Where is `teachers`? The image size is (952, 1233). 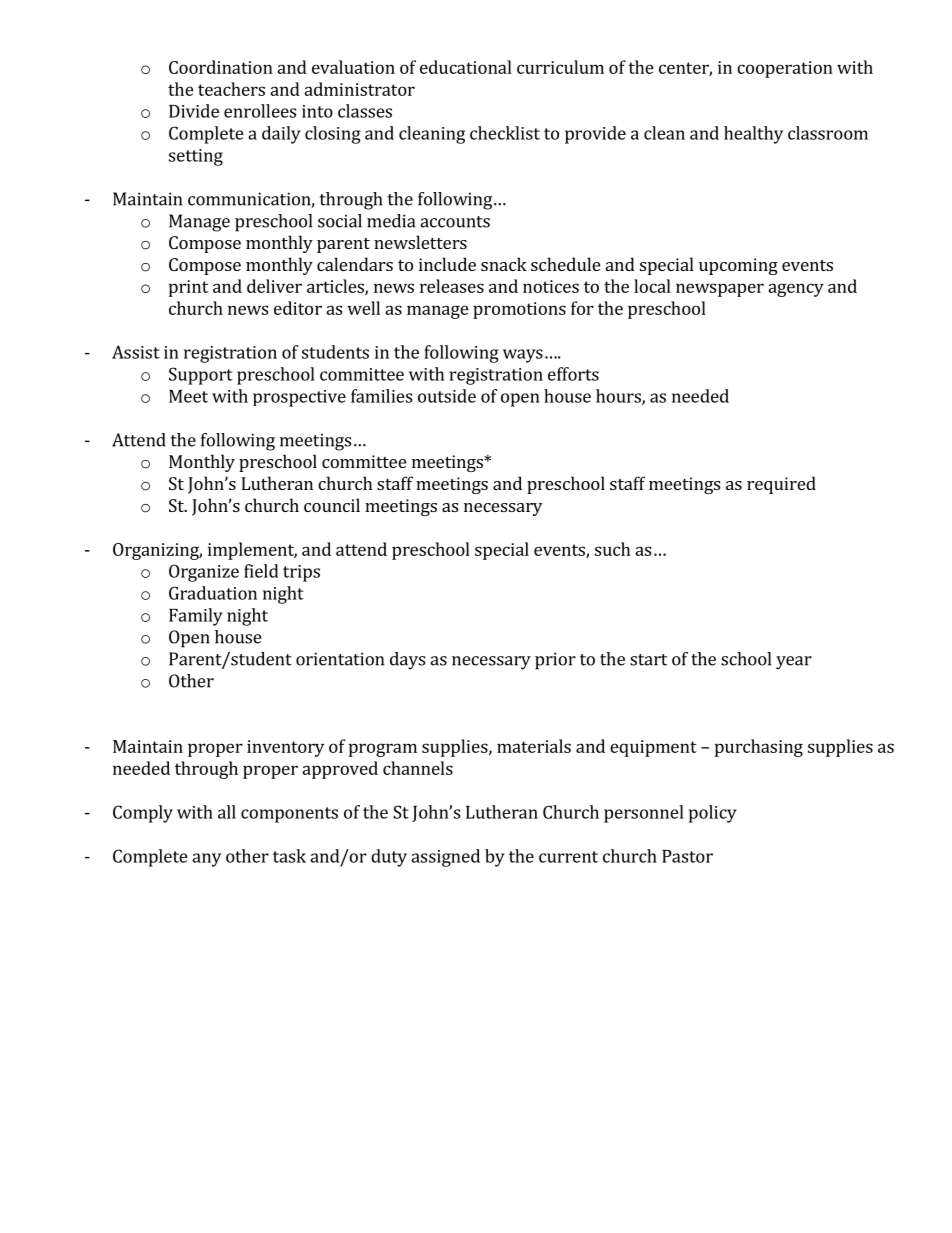
teachers is located at coordinates (231, 89).
